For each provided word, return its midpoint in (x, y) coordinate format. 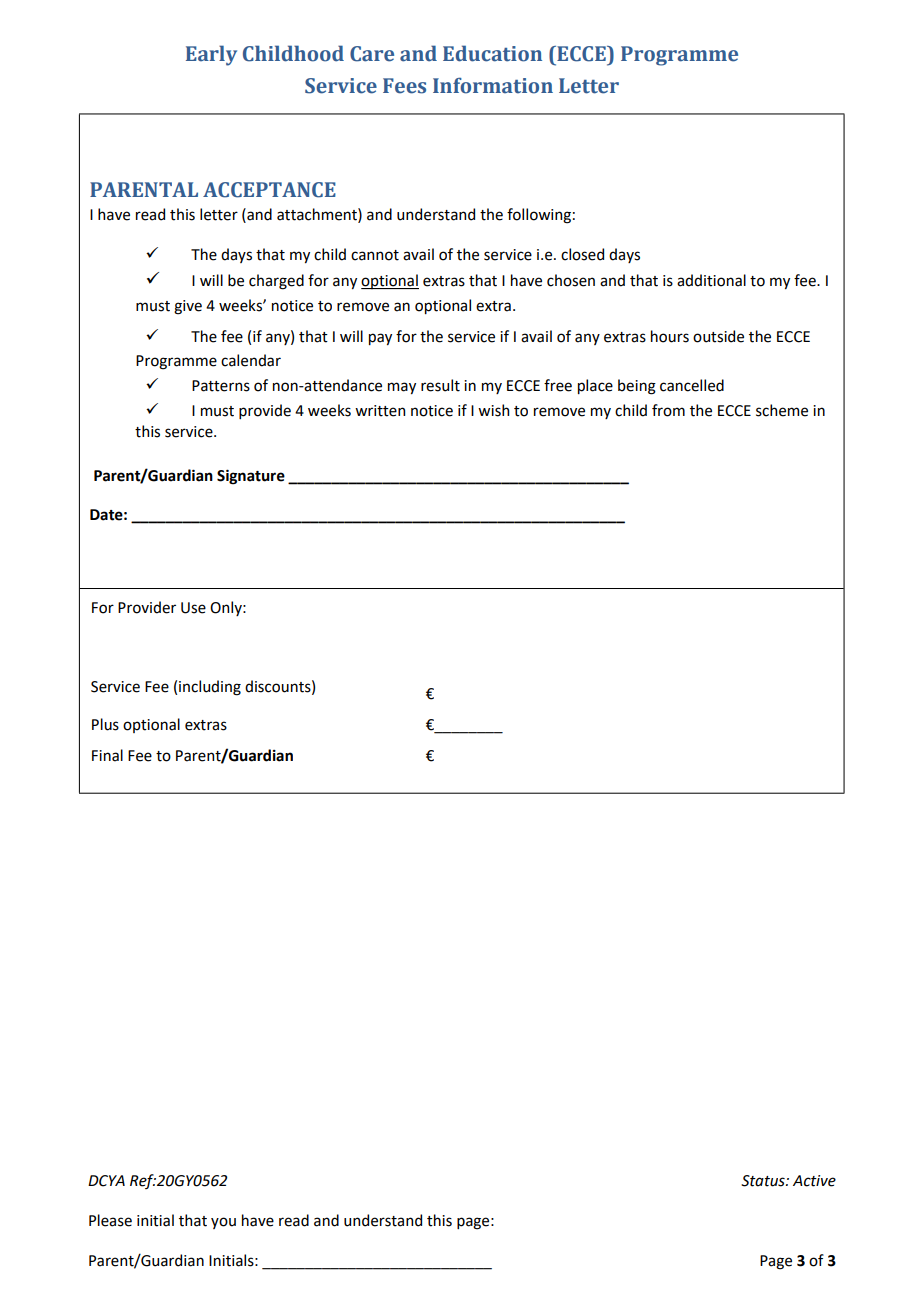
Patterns (221, 386)
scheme (782, 410)
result (440, 385)
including (210, 688)
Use (193, 608)
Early (211, 55)
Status (764, 1181)
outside (718, 336)
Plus (105, 724)
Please (110, 1220)
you (223, 1223)
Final (107, 755)
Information (493, 85)
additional (711, 280)
